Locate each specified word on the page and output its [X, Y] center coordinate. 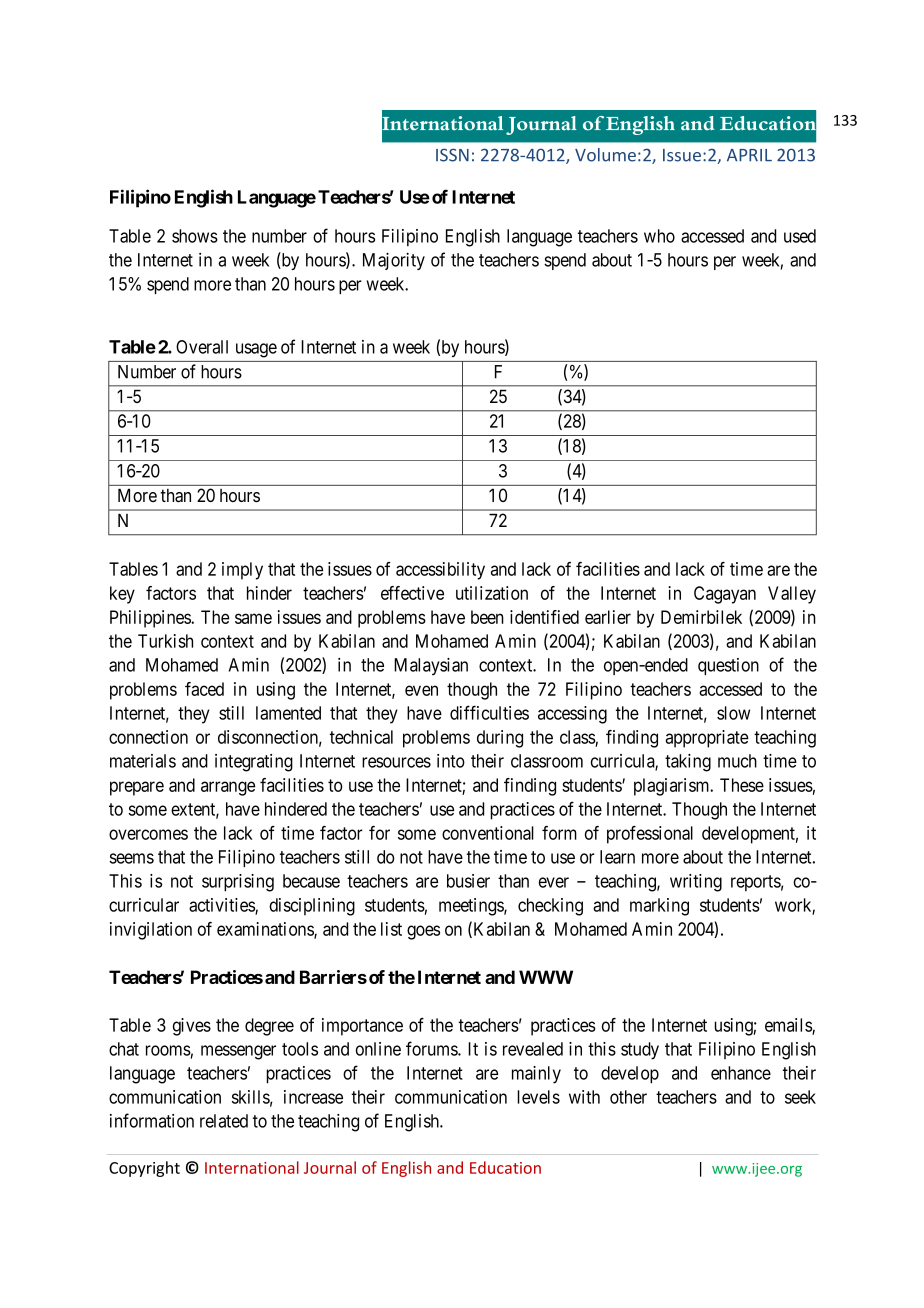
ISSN [452, 155]
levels [538, 1097]
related [224, 1121]
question [728, 666]
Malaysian [431, 666]
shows [195, 236]
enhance [741, 1073]
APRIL [749, 155]
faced [204, 689]
